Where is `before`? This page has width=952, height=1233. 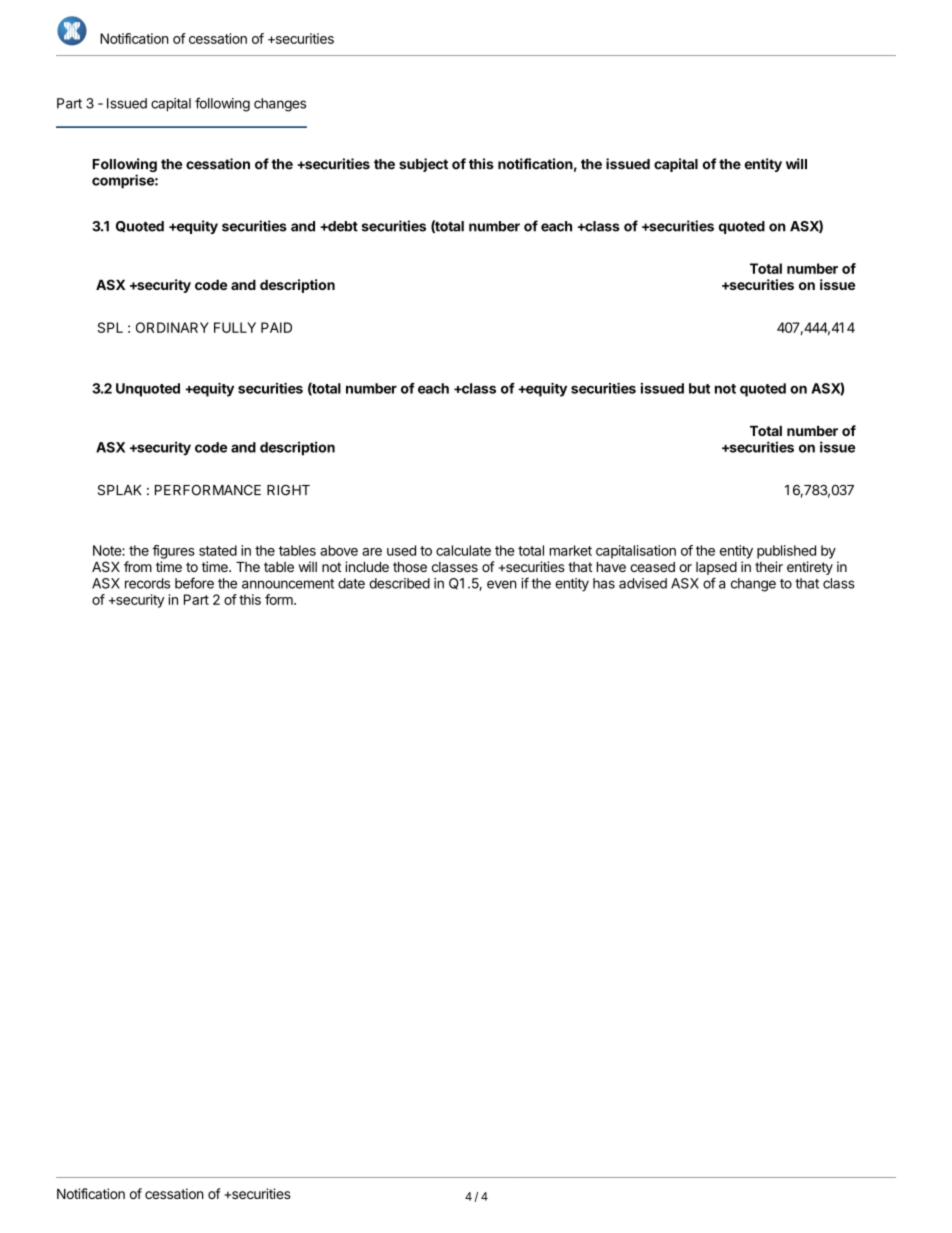 before is located at coordinates (194, 583).
